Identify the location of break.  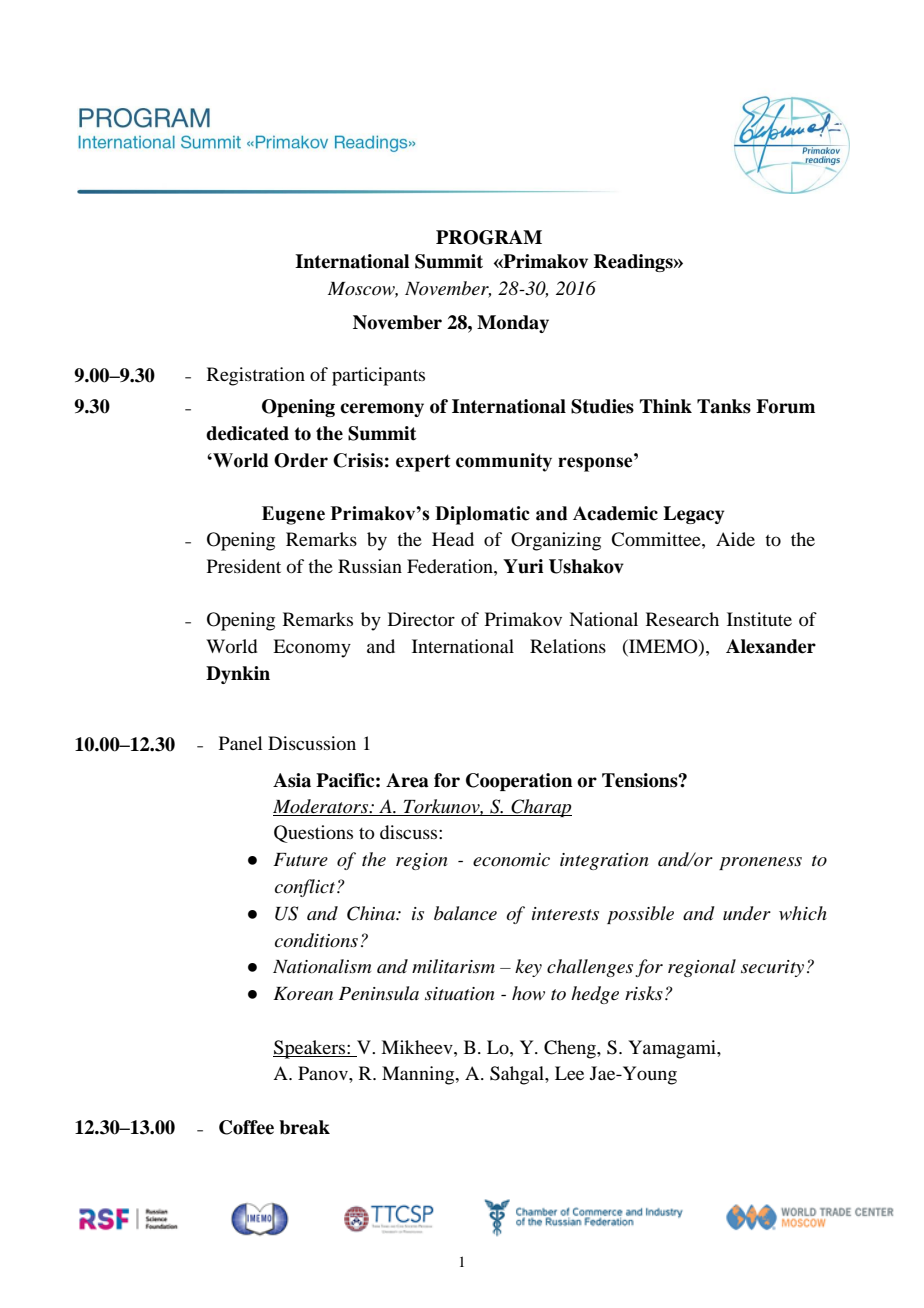
(304, 1127).
